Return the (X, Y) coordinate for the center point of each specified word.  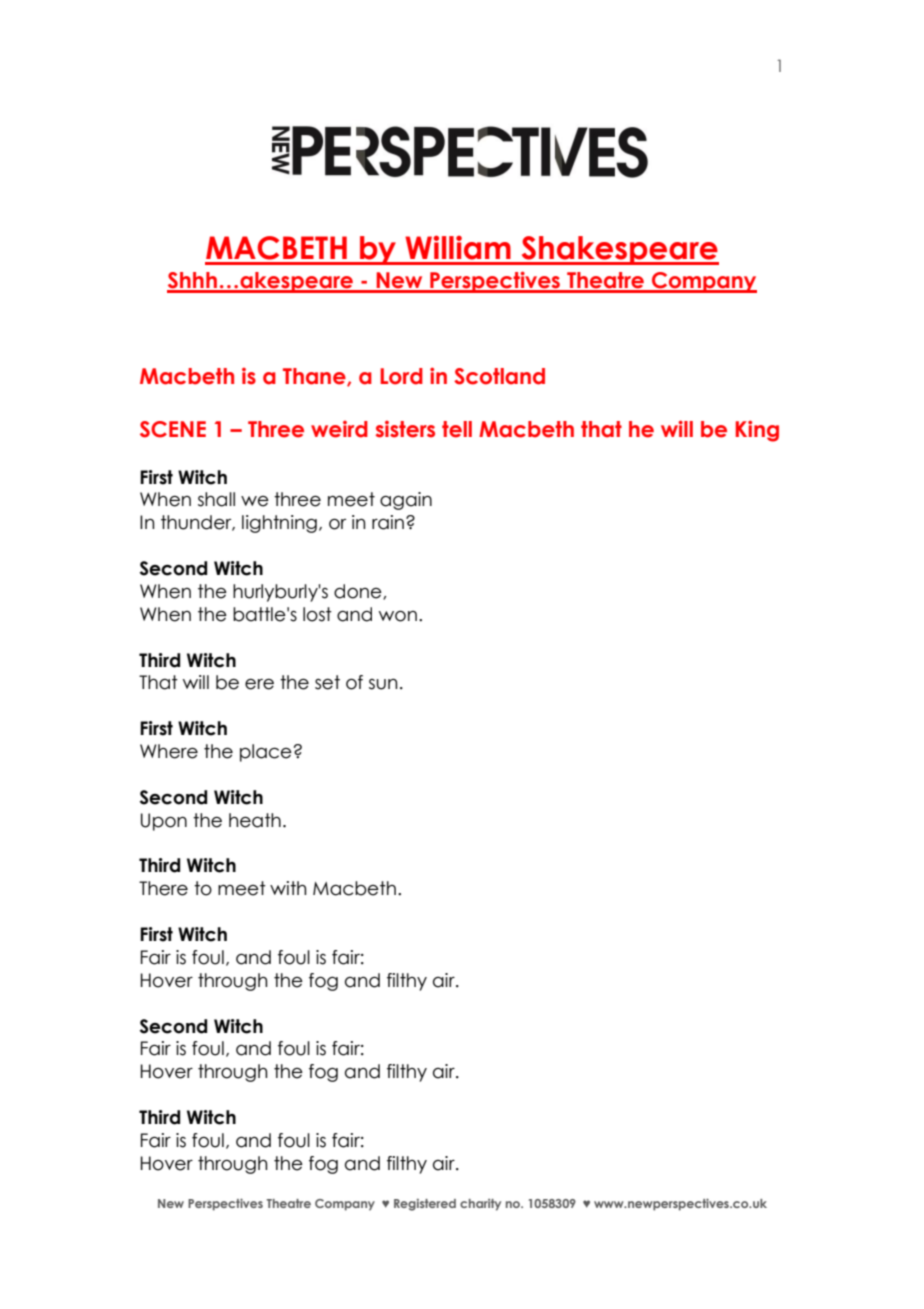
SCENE (173, 429)
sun (383, 684)
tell (457, 429)
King (757, 431)
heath (255, 820)
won (398, 616)
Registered (425, 1205)
